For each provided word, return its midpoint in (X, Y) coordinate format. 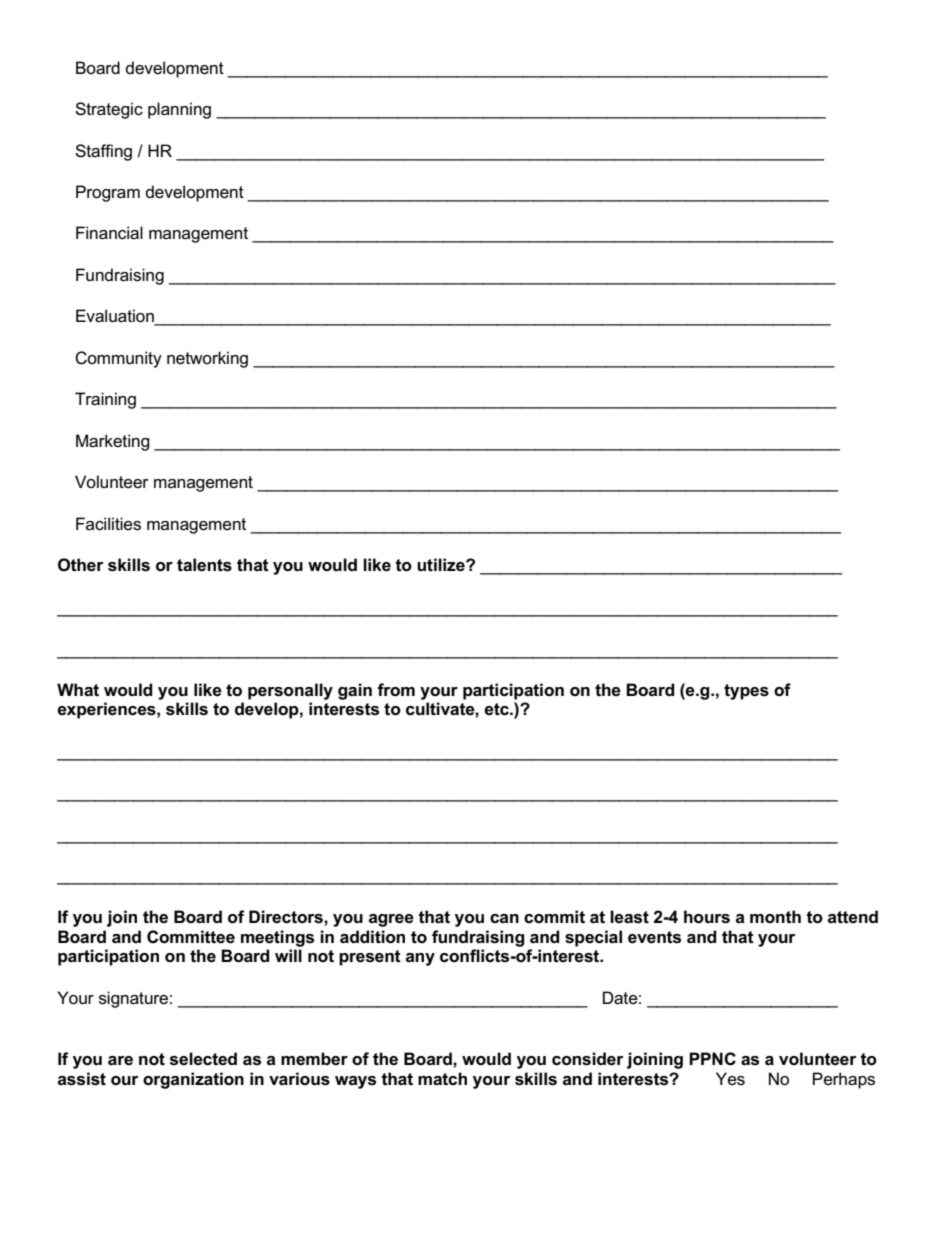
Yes (730, 1079)
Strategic (109, 110)
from (396, 690)
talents (204, 565)
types (746, 692)
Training (105, 400)
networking (207, 359)
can (504, 918)
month (775, 917)
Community (118, 359)
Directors (287, 917)
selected (203, 1059)
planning (179, 110)
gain (355, 691)
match (442, 1079)
